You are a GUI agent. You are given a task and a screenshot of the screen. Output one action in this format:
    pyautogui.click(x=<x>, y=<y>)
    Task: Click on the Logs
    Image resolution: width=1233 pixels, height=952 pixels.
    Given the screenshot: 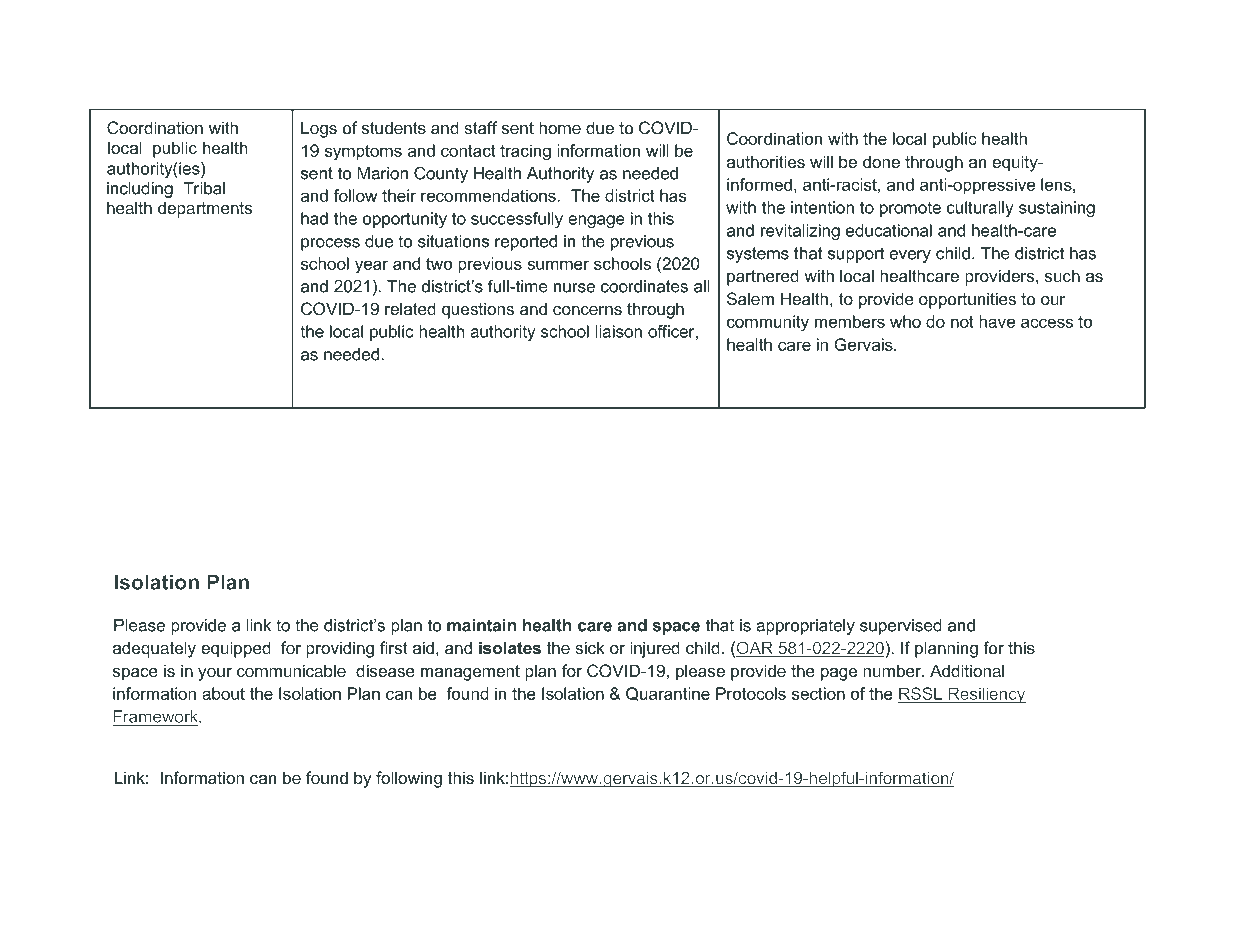 What is the action you would take?
    pyautogui.click(x=319, y=129)
